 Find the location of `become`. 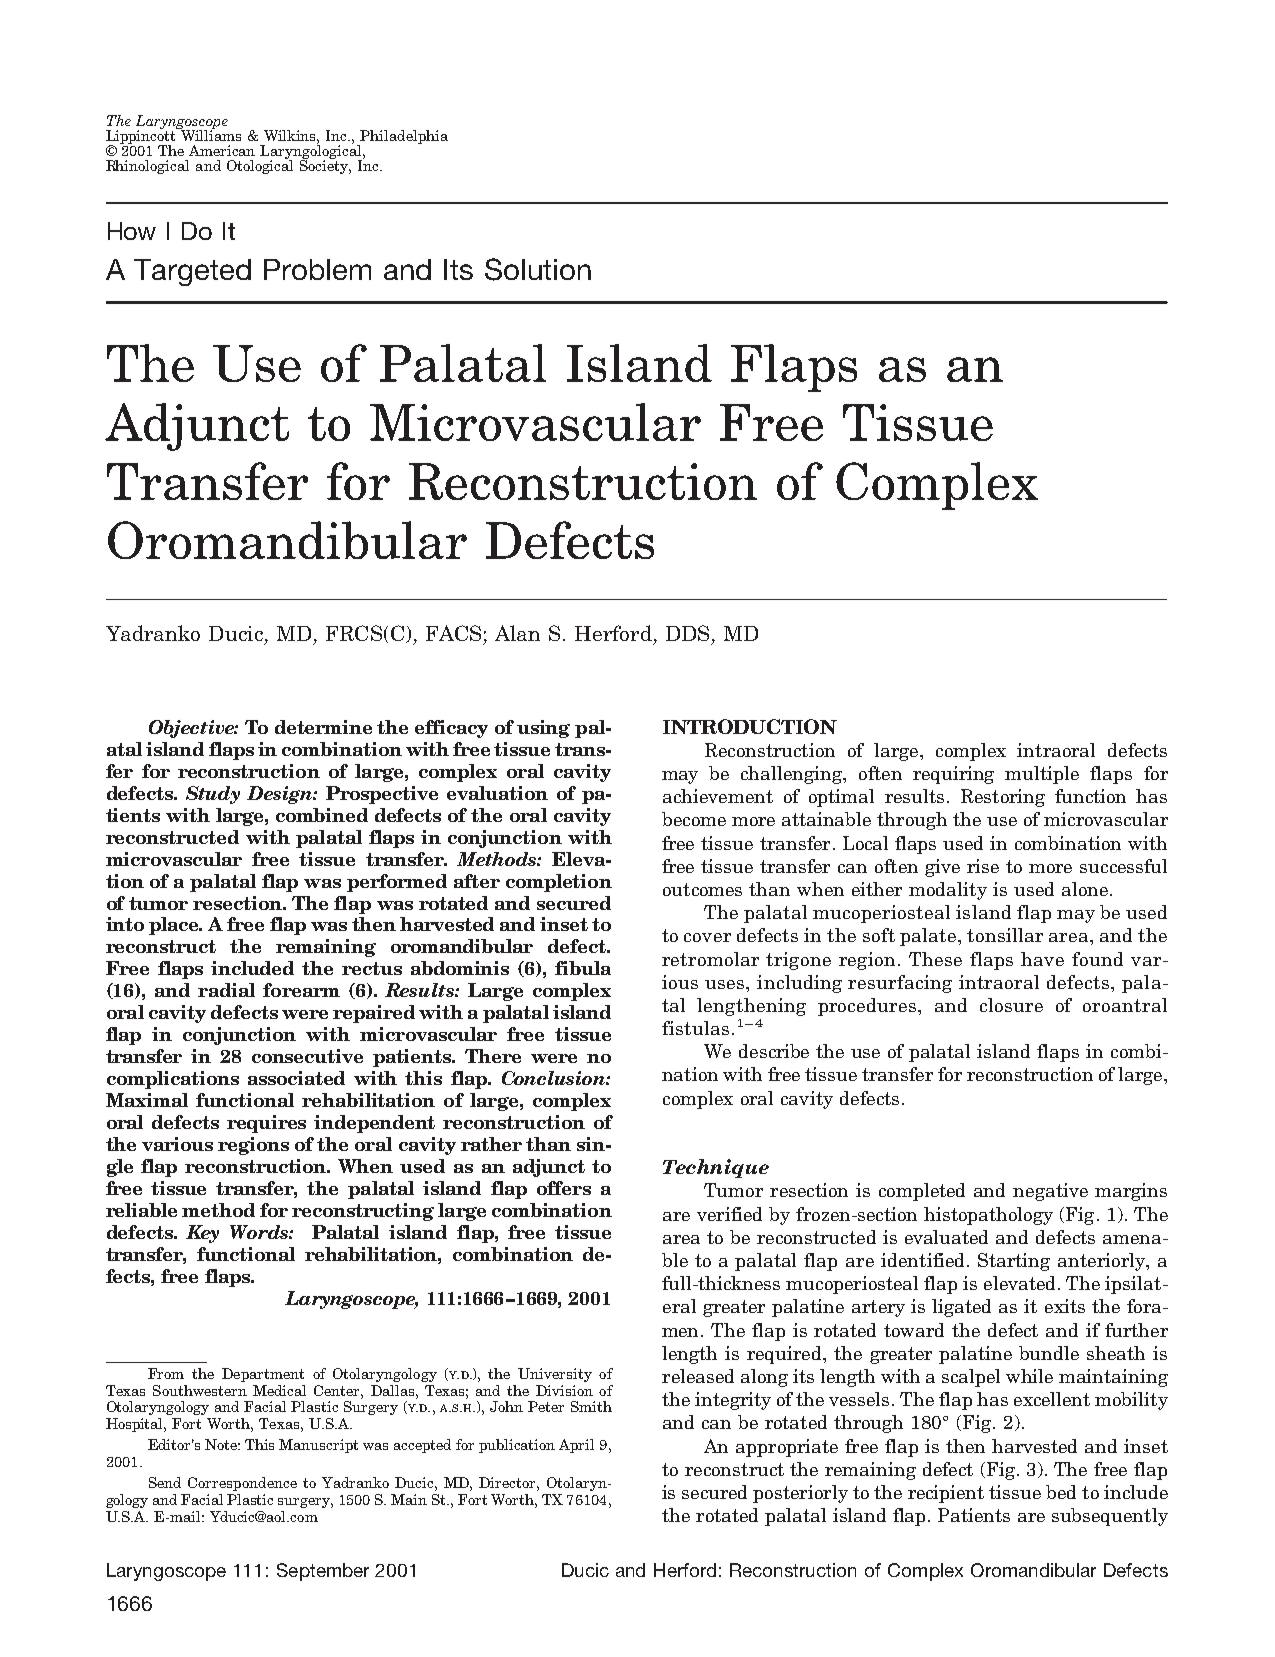

become is located at coordinates (694, 819).
